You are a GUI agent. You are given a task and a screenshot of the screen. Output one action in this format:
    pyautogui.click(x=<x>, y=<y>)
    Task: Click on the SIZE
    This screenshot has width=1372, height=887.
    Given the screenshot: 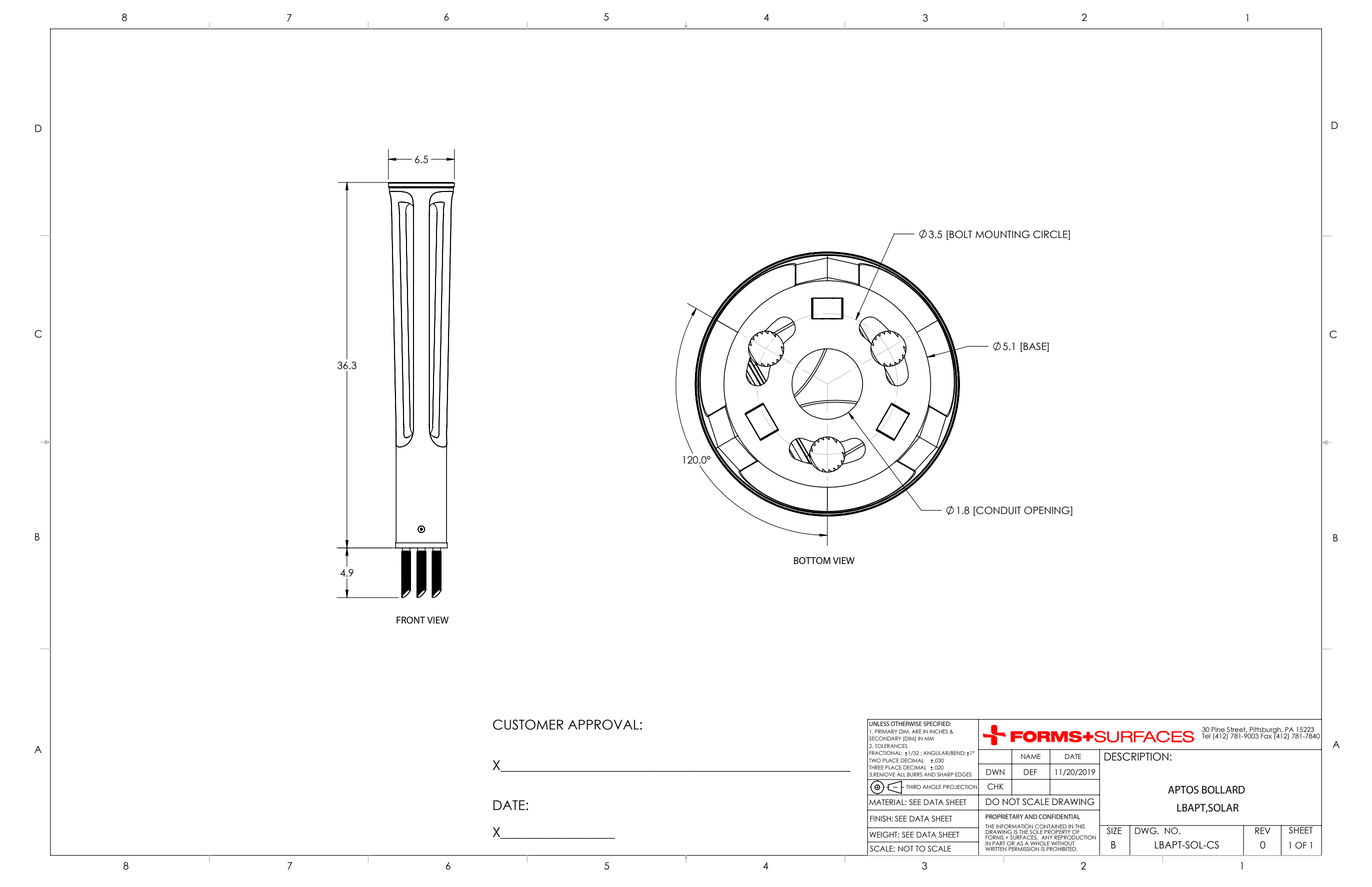 What is the action you would take?
    pyautogui.click(x=1114, y=830)
